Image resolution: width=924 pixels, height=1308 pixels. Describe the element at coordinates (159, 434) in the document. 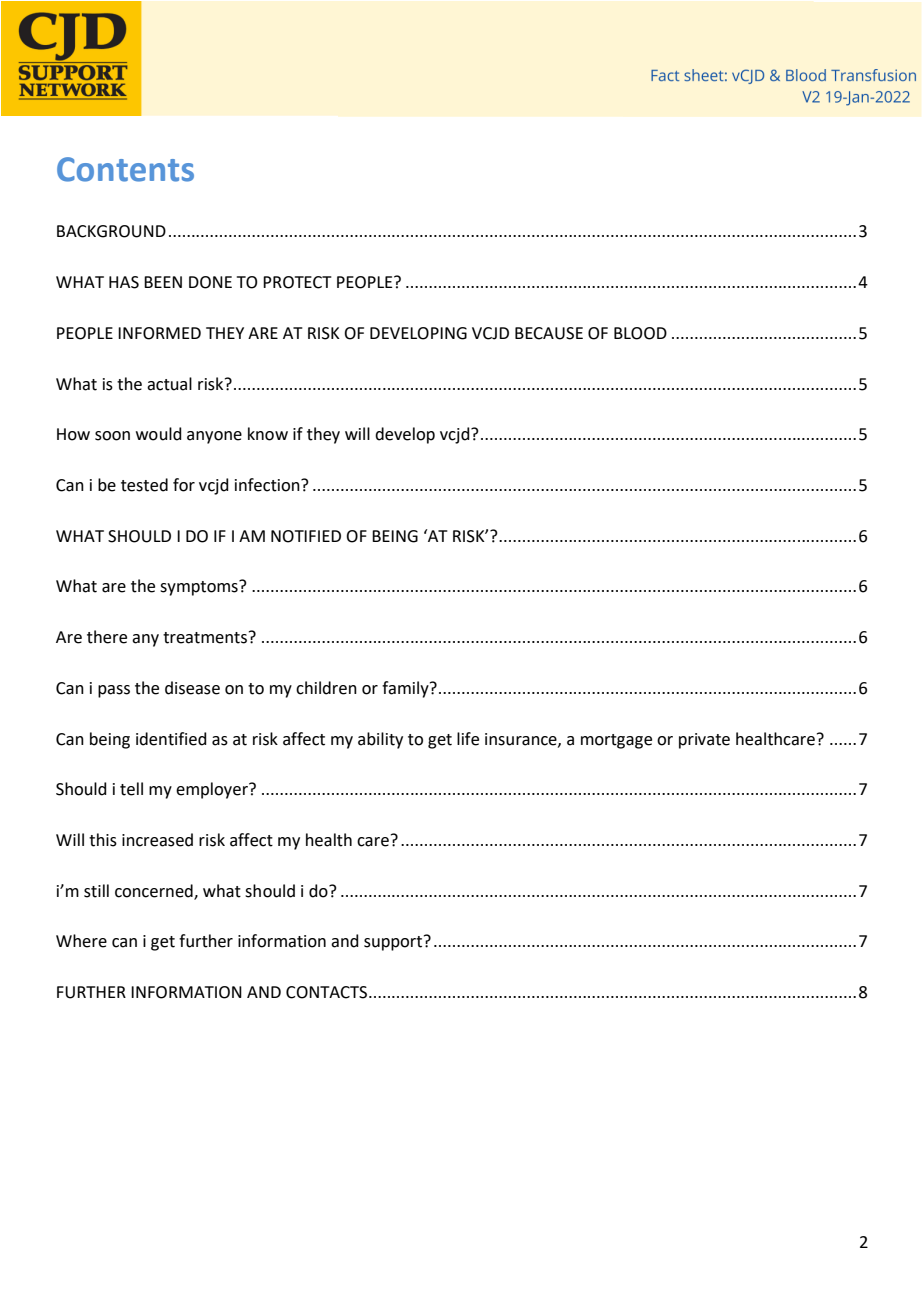

I see `would` at that location.
